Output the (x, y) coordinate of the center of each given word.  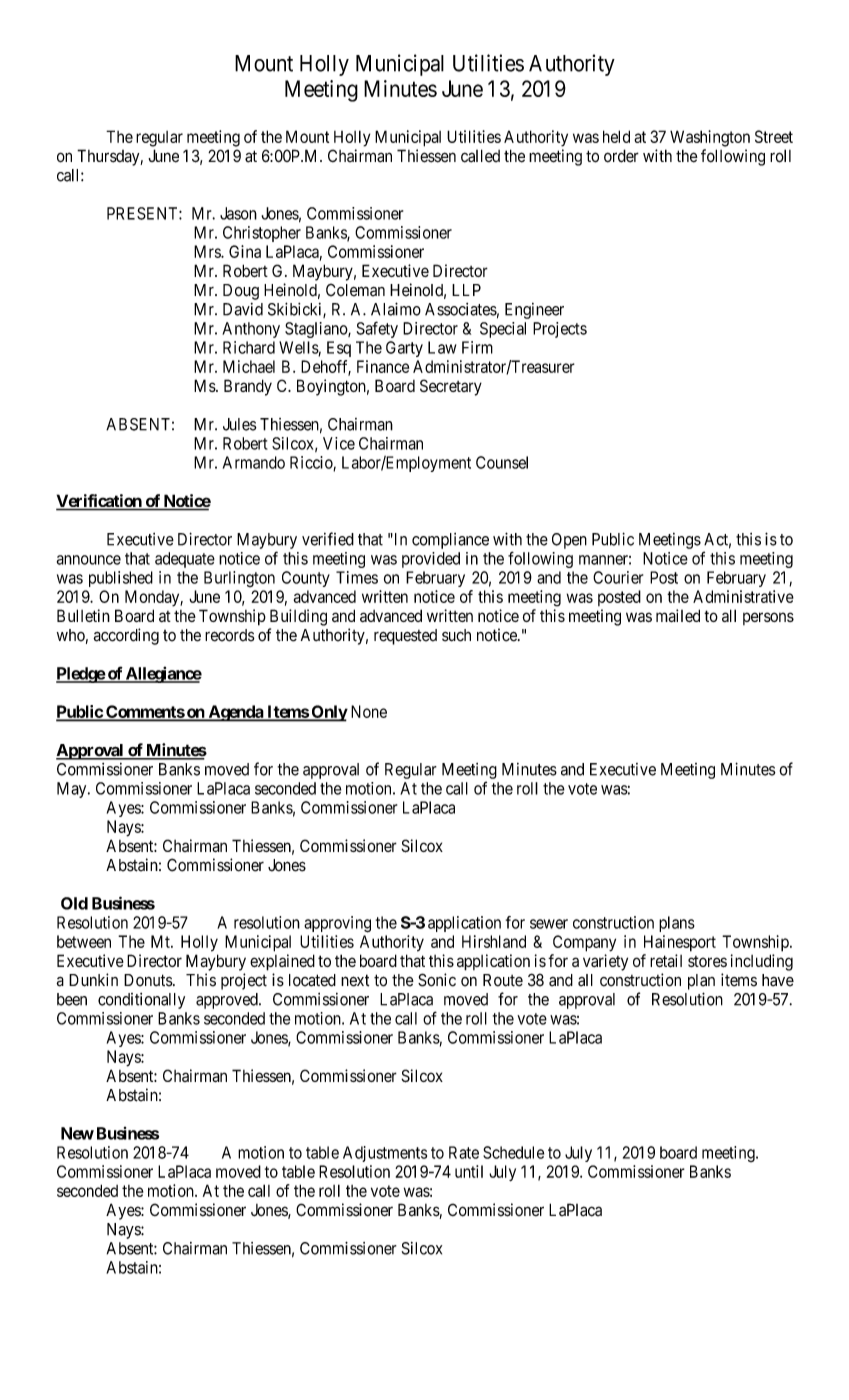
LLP (466, 290)
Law (442, 347)
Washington (710, 138)
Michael (249, 366)
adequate (185, 560)
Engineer (534, 311)
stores (707, 961)
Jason (238, 213)
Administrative (743, 596)
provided (431, 560)
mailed (678, 615)
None (369, 711)
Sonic (437, 980)
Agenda (235, 713)
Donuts (148, 980)
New (77, 1133)
